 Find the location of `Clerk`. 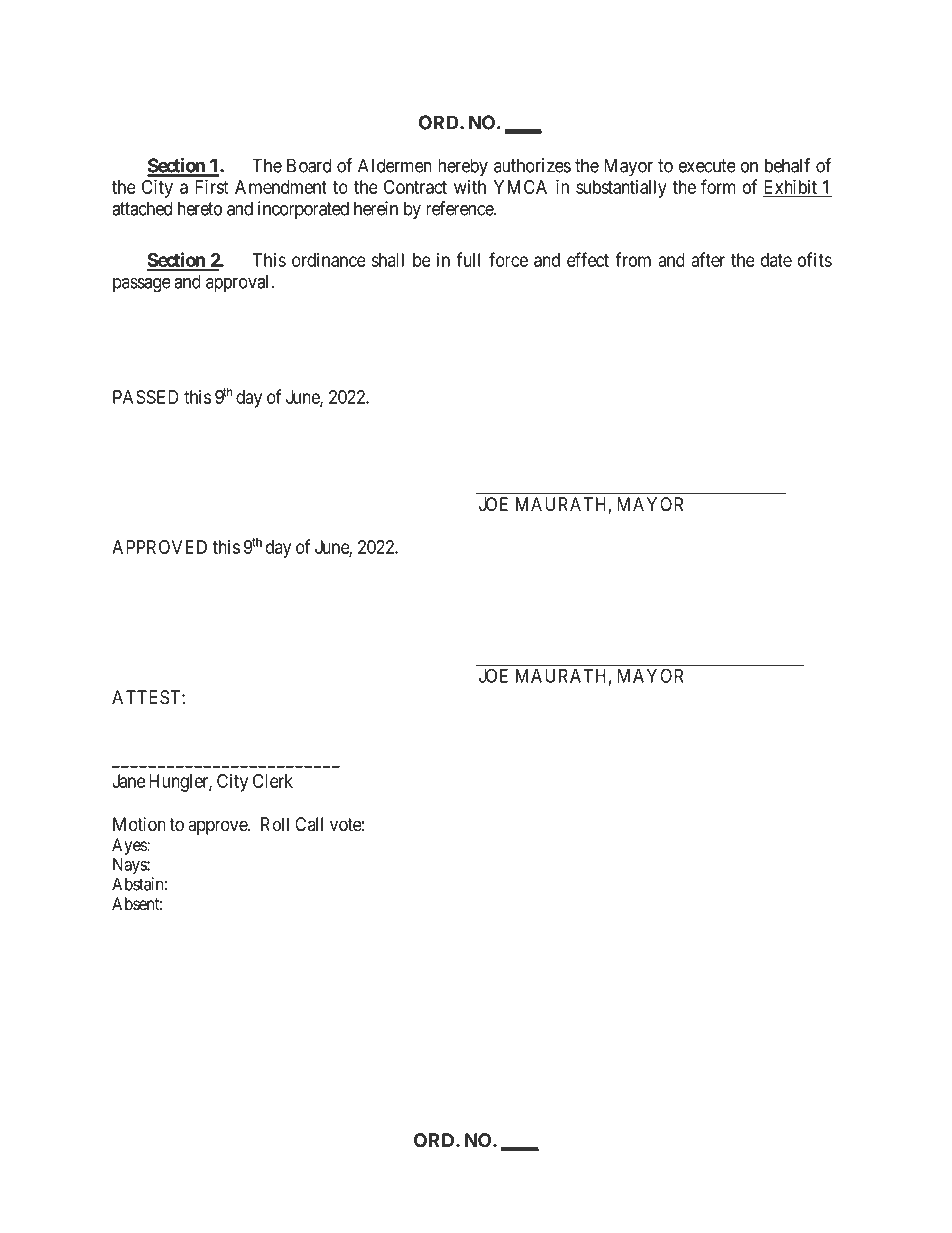

Clerk is located at coordinates (273, 781).
